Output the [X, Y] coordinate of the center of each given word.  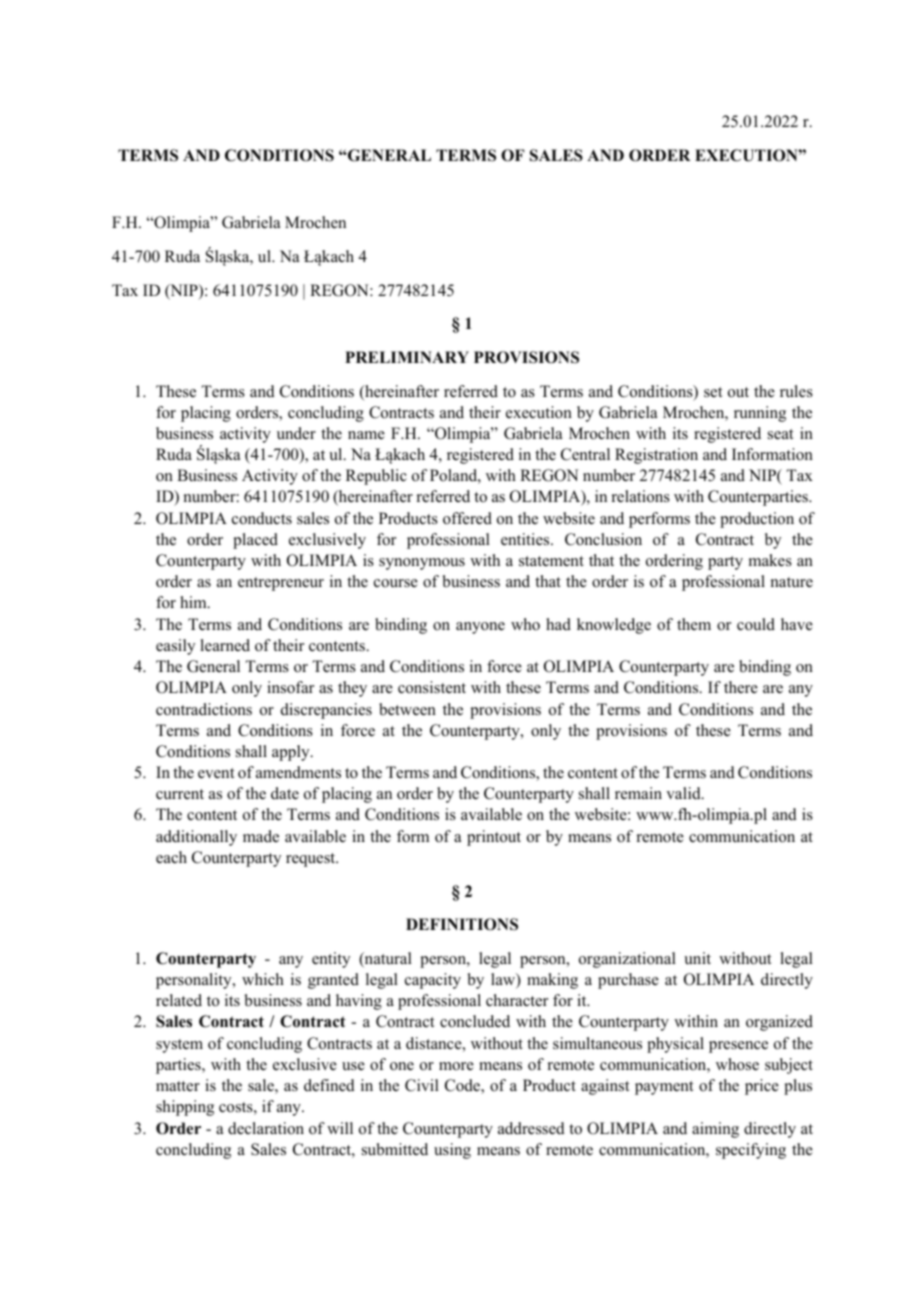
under [296, 433]
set [713, 392]
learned [225, 645]
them [694, 624]
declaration [266, 1128]
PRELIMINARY [407, 357]
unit [697, 958]
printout [494, 838]
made [261, 836]
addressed [531, 1128]
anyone [480, 628]
